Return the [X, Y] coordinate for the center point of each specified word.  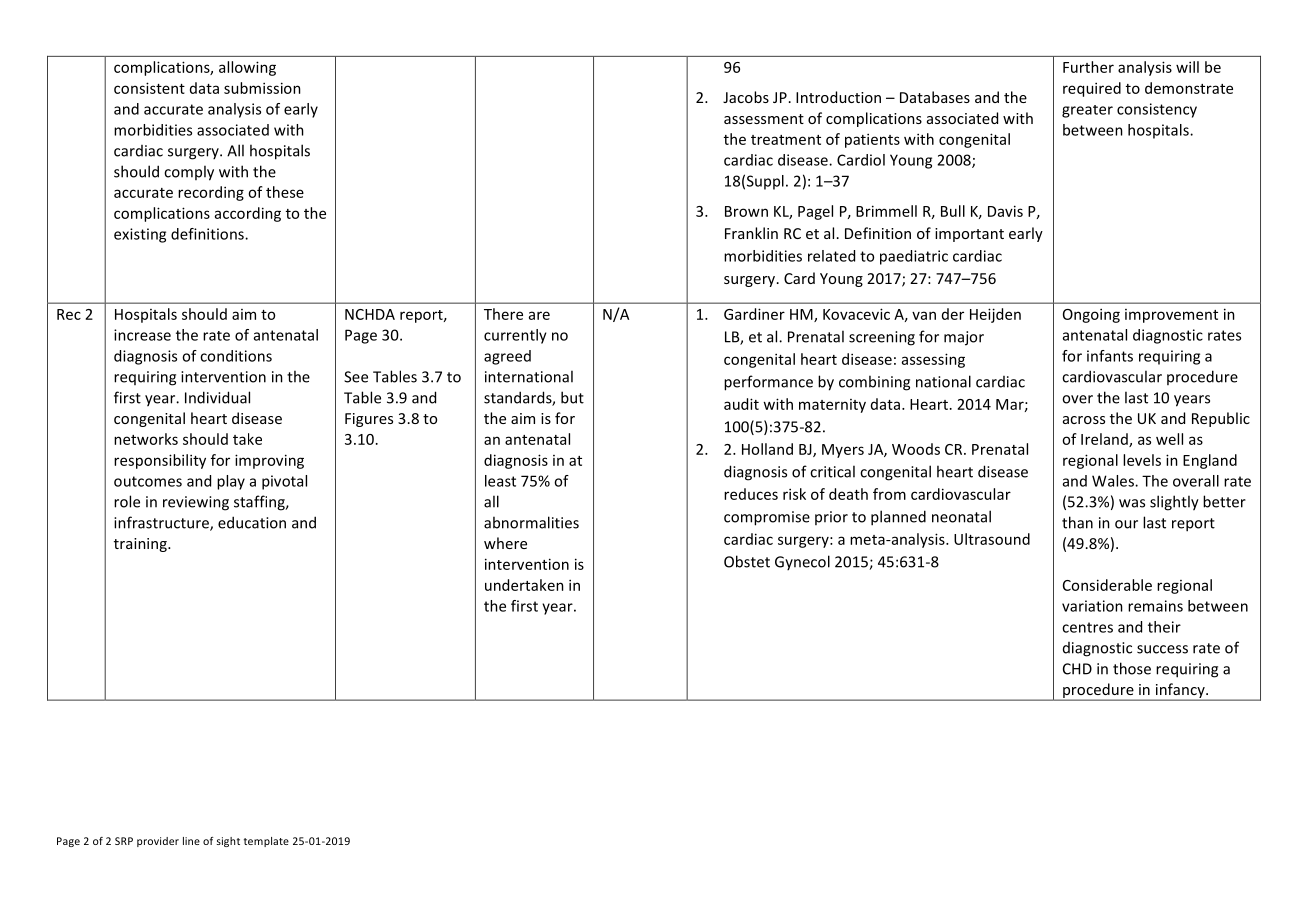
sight [228, 842]
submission [262, 88]
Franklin [751, 233]
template [266, 842]
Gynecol [802, 562]
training [141, 545]
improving [269, 461]
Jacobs [746, 97]
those [1132, 668]
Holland [767, 449]
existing [140, 235]
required [1092, 89]
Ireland [1105, 440]
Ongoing [1091, 315]
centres [1087, 627]
